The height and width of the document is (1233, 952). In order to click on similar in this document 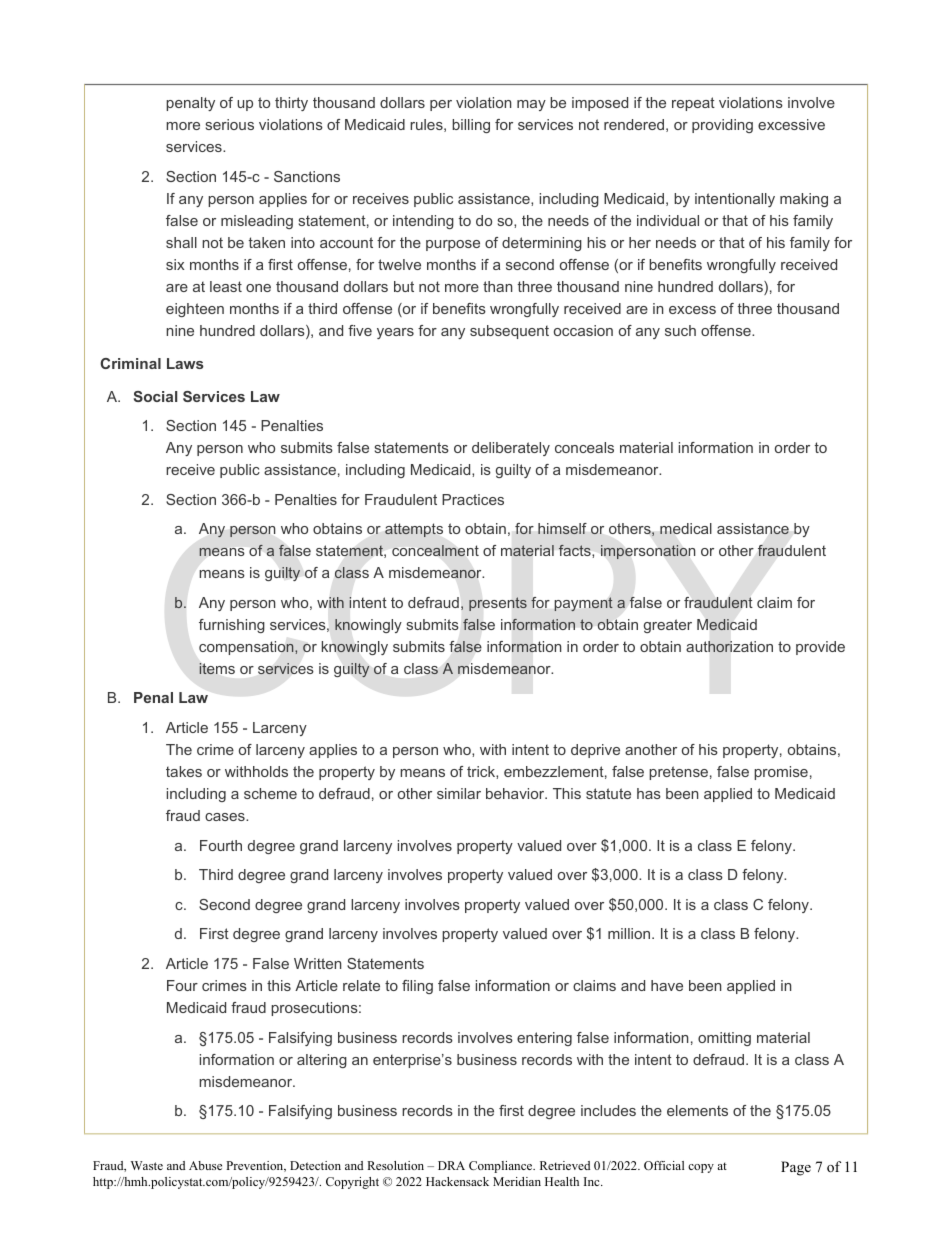, I will do `click(459, 793)`.
